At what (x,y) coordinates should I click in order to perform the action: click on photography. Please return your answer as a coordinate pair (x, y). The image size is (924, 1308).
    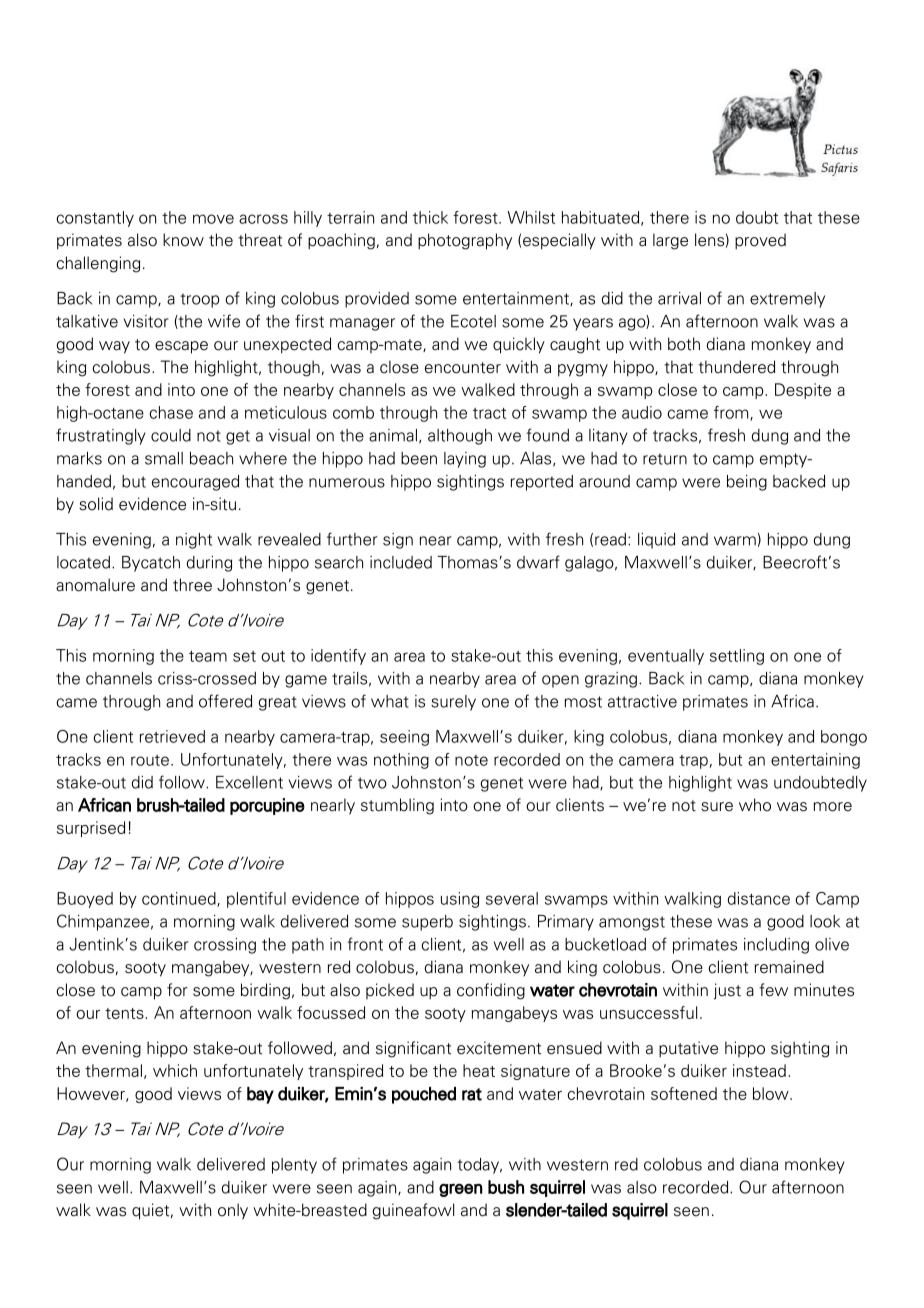
    Looking at the image, I should click on (465, 241).
